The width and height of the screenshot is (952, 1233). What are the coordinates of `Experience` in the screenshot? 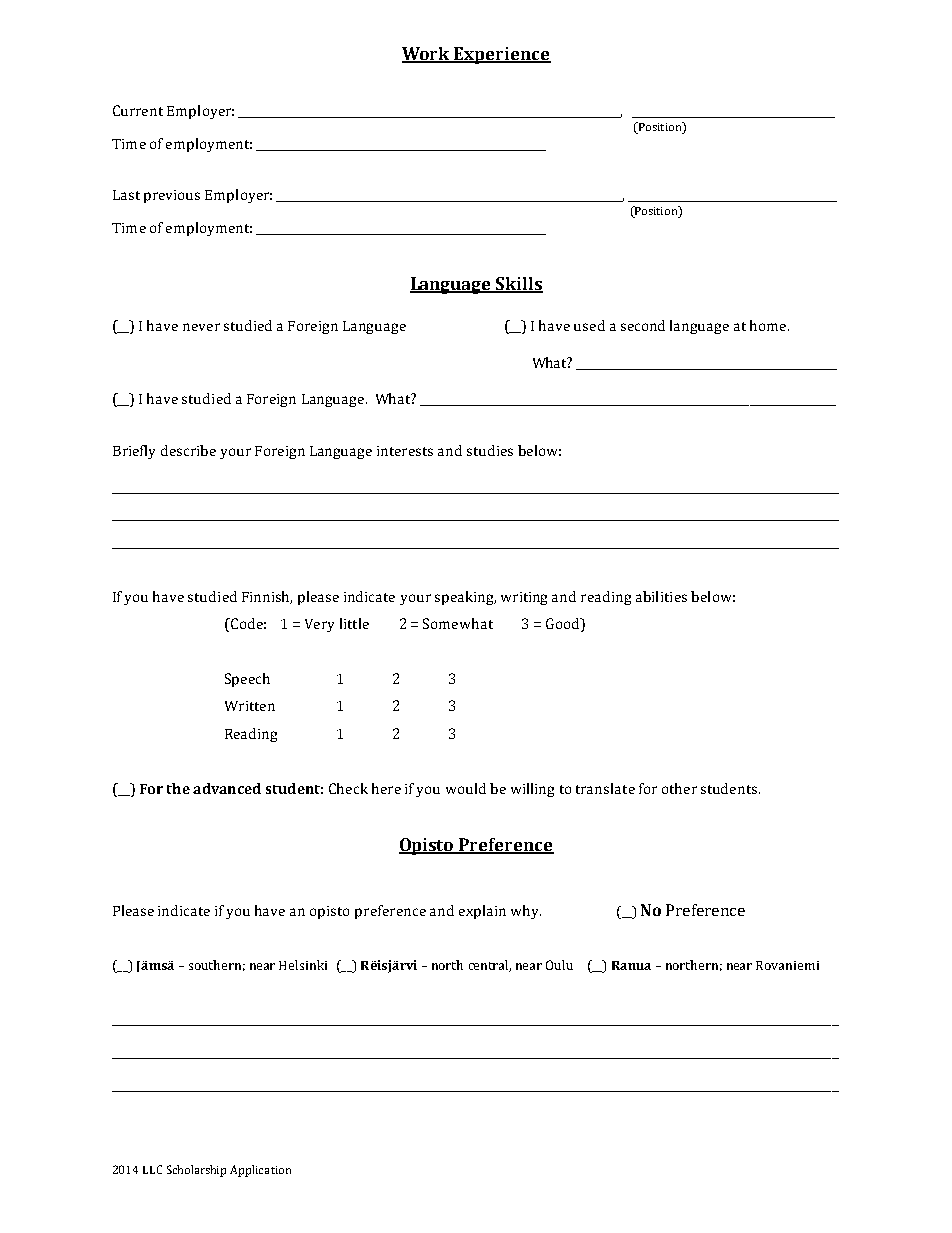 It's located at (501, 55).
